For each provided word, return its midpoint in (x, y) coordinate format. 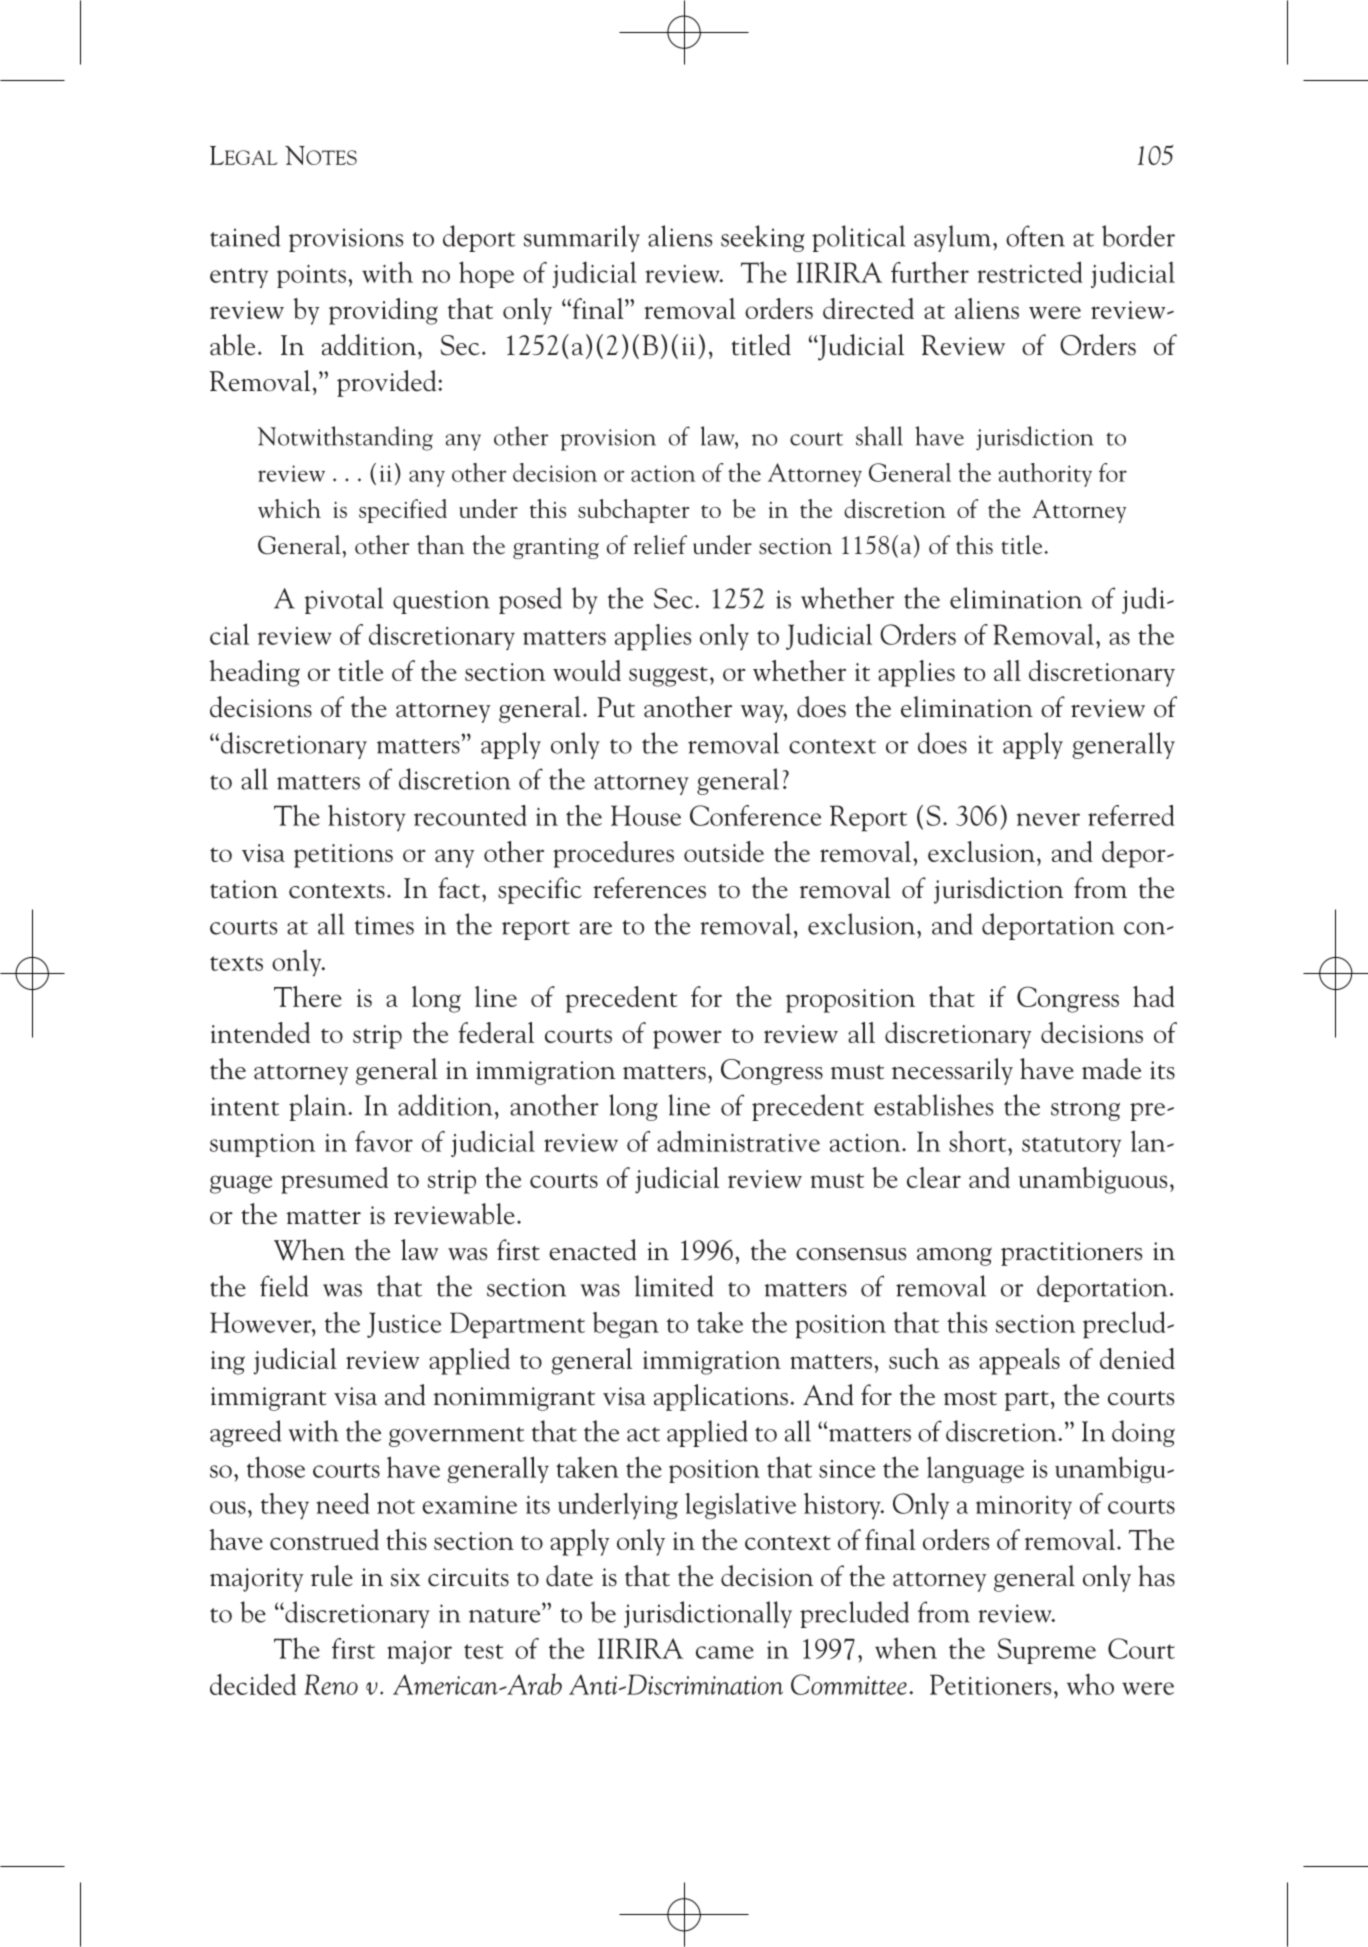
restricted (1030, 272)
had (1154, 996)
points (311, 276)
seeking (762, 238)
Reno (331, 1684)
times (384, 925)
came (725, 1652)
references (649, 888)
